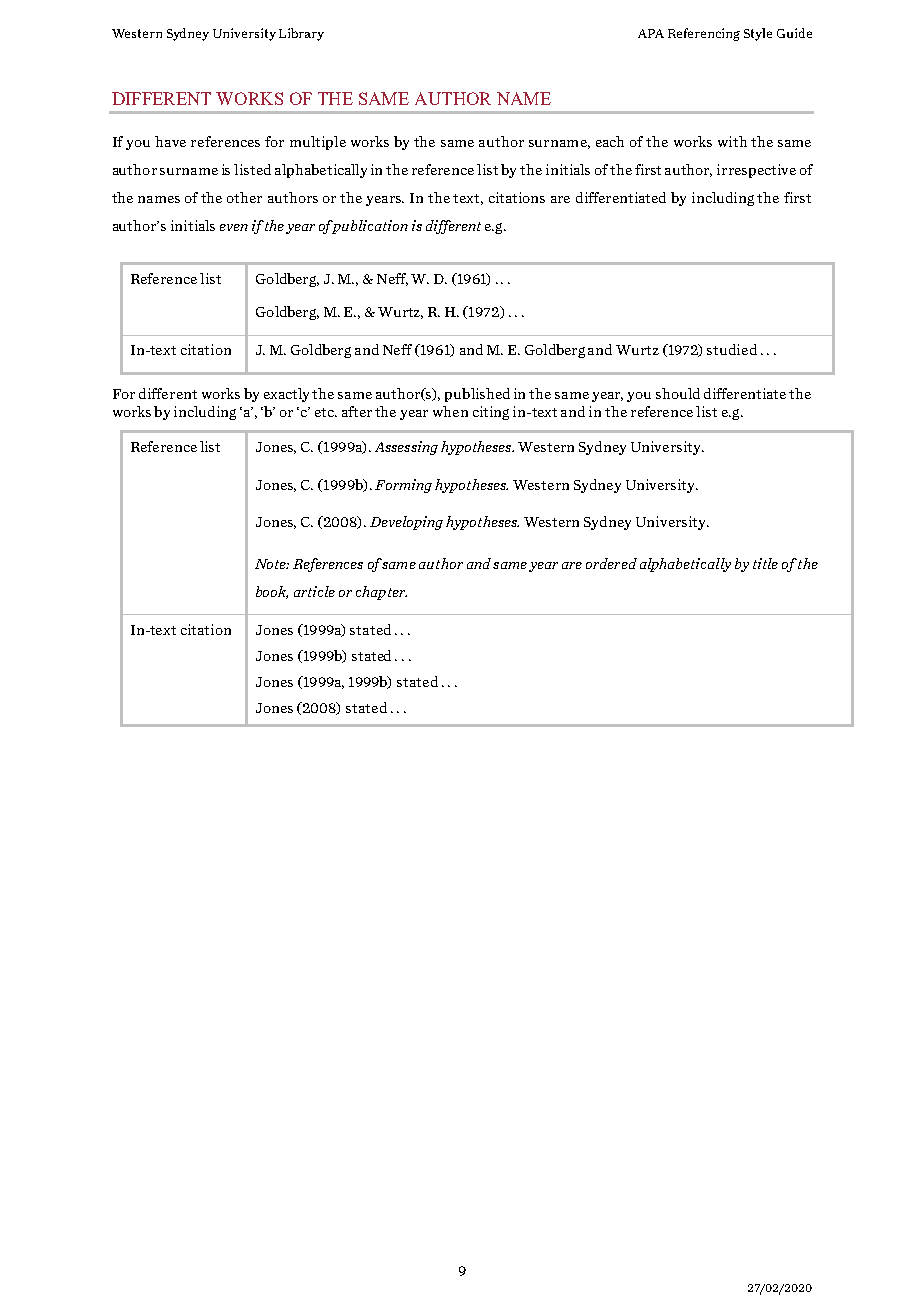 This screenshot has height=1308, width=924. I want to click on published, so click(477, 395).
